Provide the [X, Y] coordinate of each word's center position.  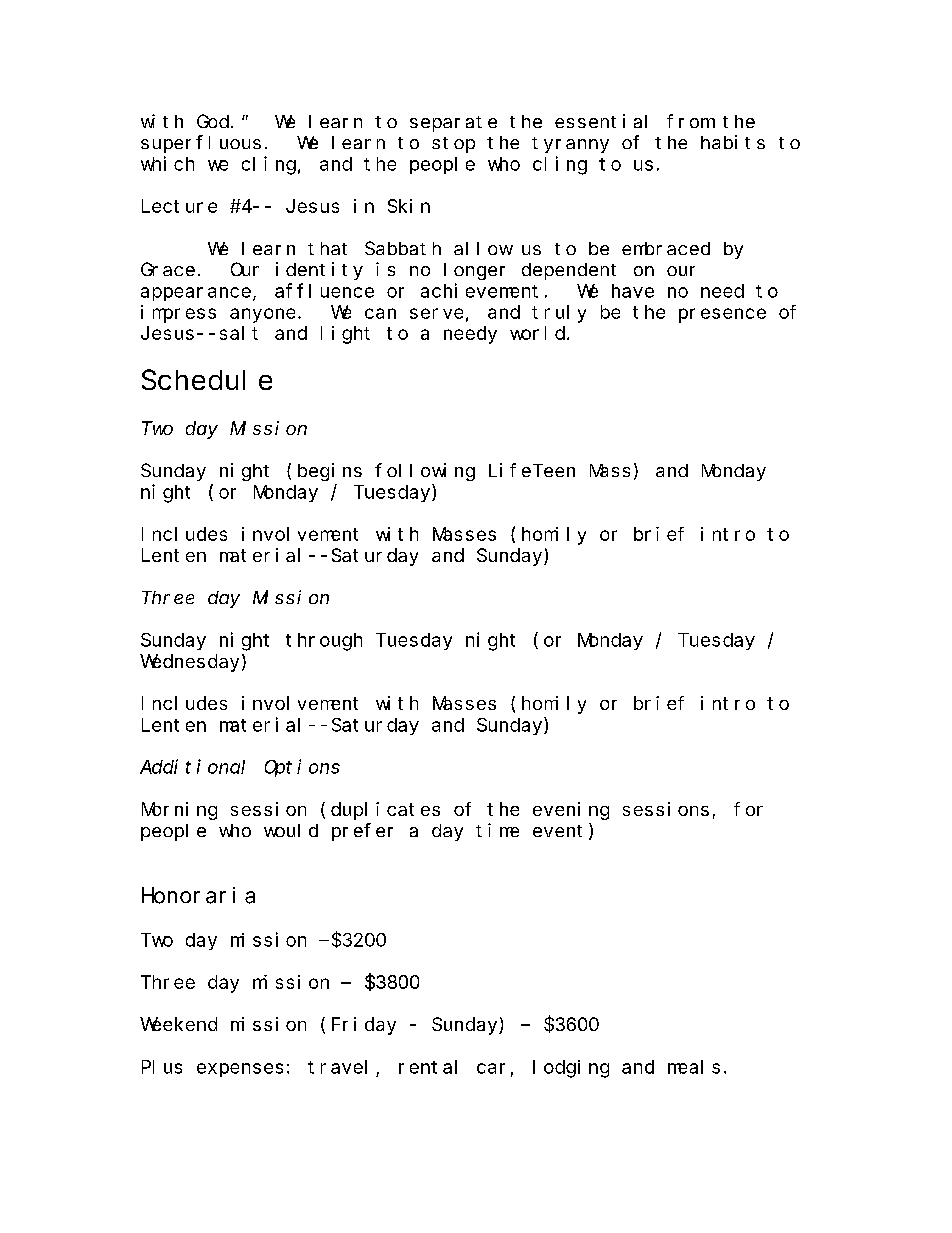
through [324, 642]
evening [571, 811]
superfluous [201, 144]
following [425, 472]
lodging [571, 1069]
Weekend [178, 1024]
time [497, 830]
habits [733, 142]
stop [453, 145]
